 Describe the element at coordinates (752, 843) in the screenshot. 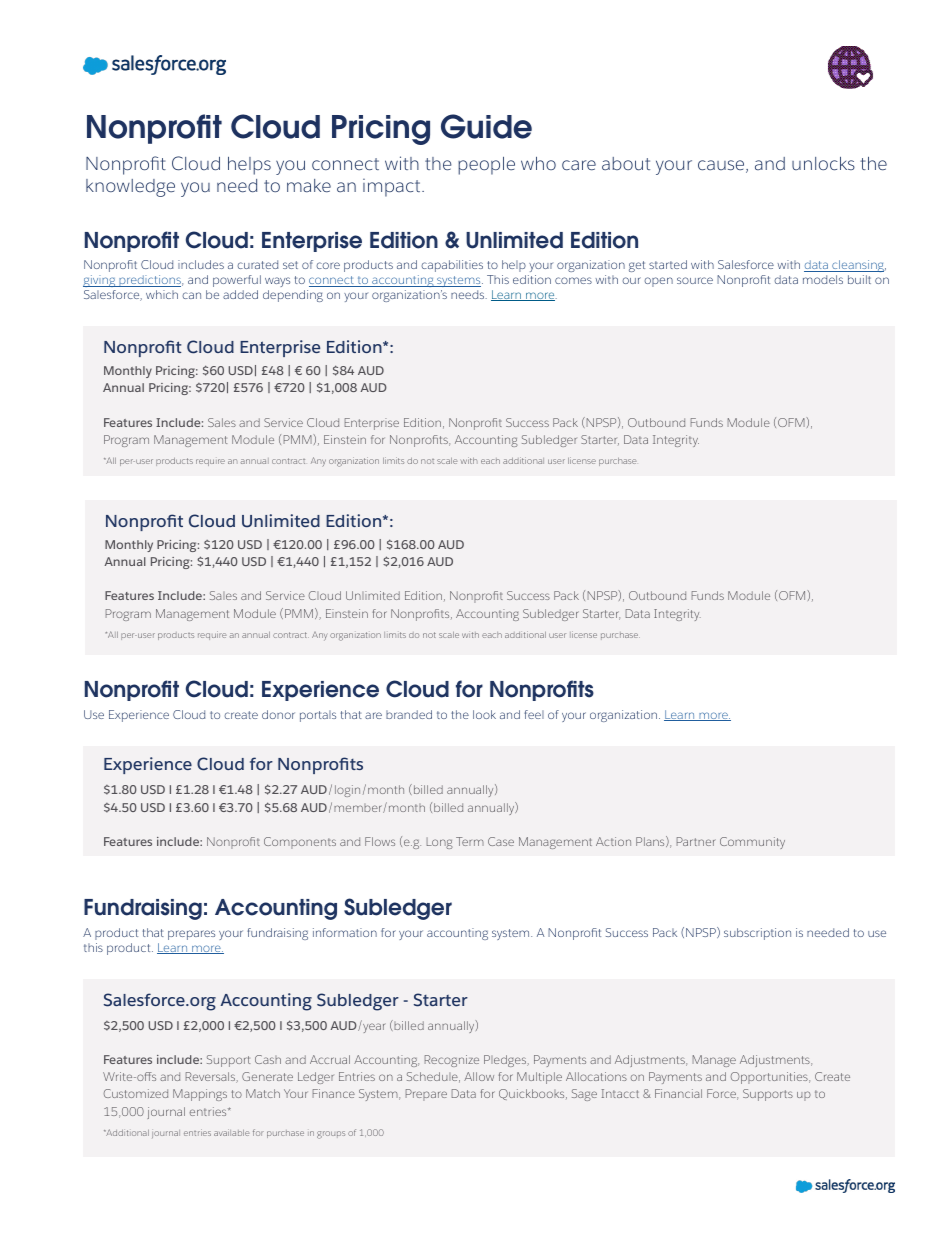

I see `Community` at that location.
